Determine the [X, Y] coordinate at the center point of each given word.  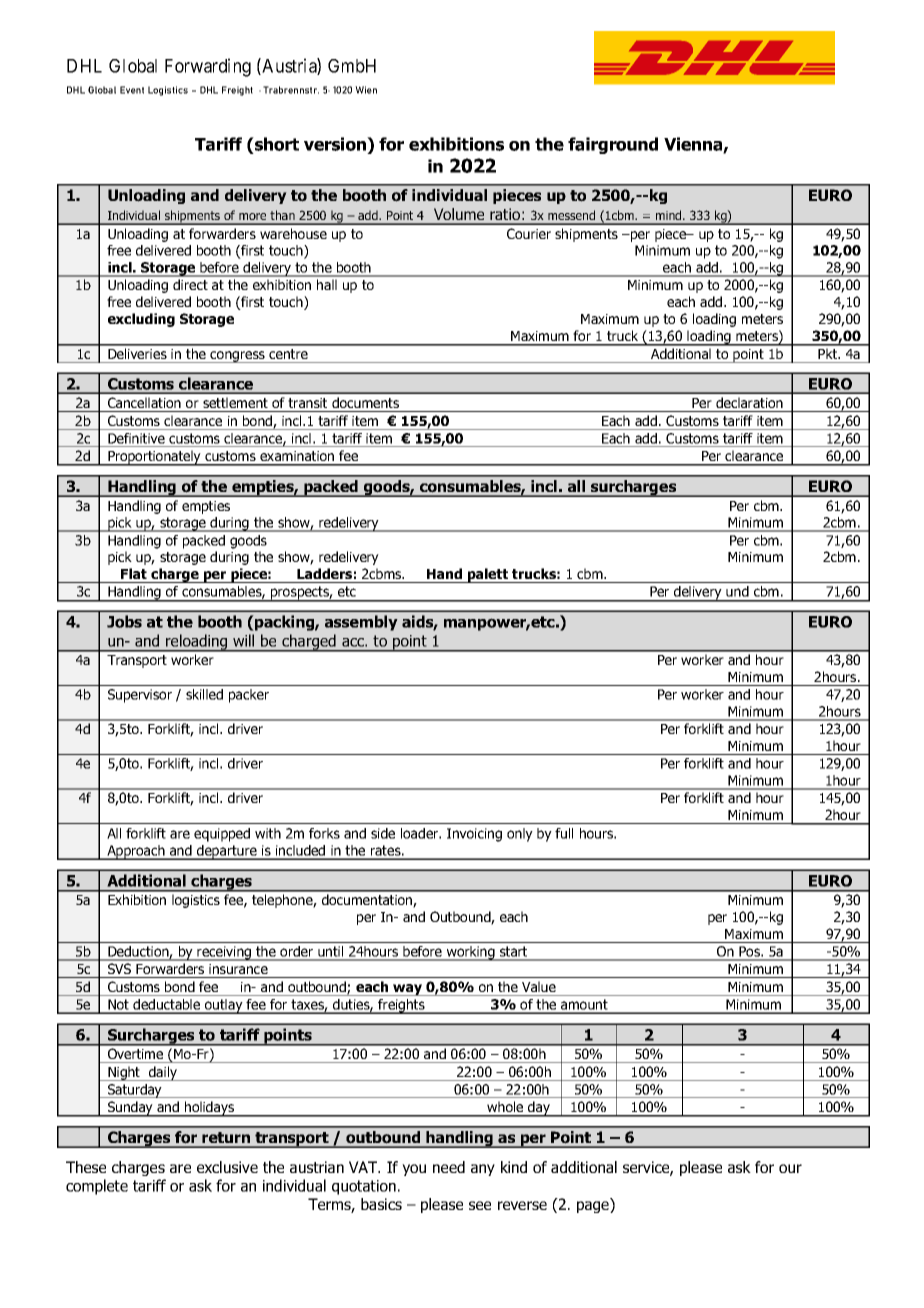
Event [132, 90]
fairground [613, 145]
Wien [366, 90]
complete [97, 1187]
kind [514, 1167]
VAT [364, 1167]
